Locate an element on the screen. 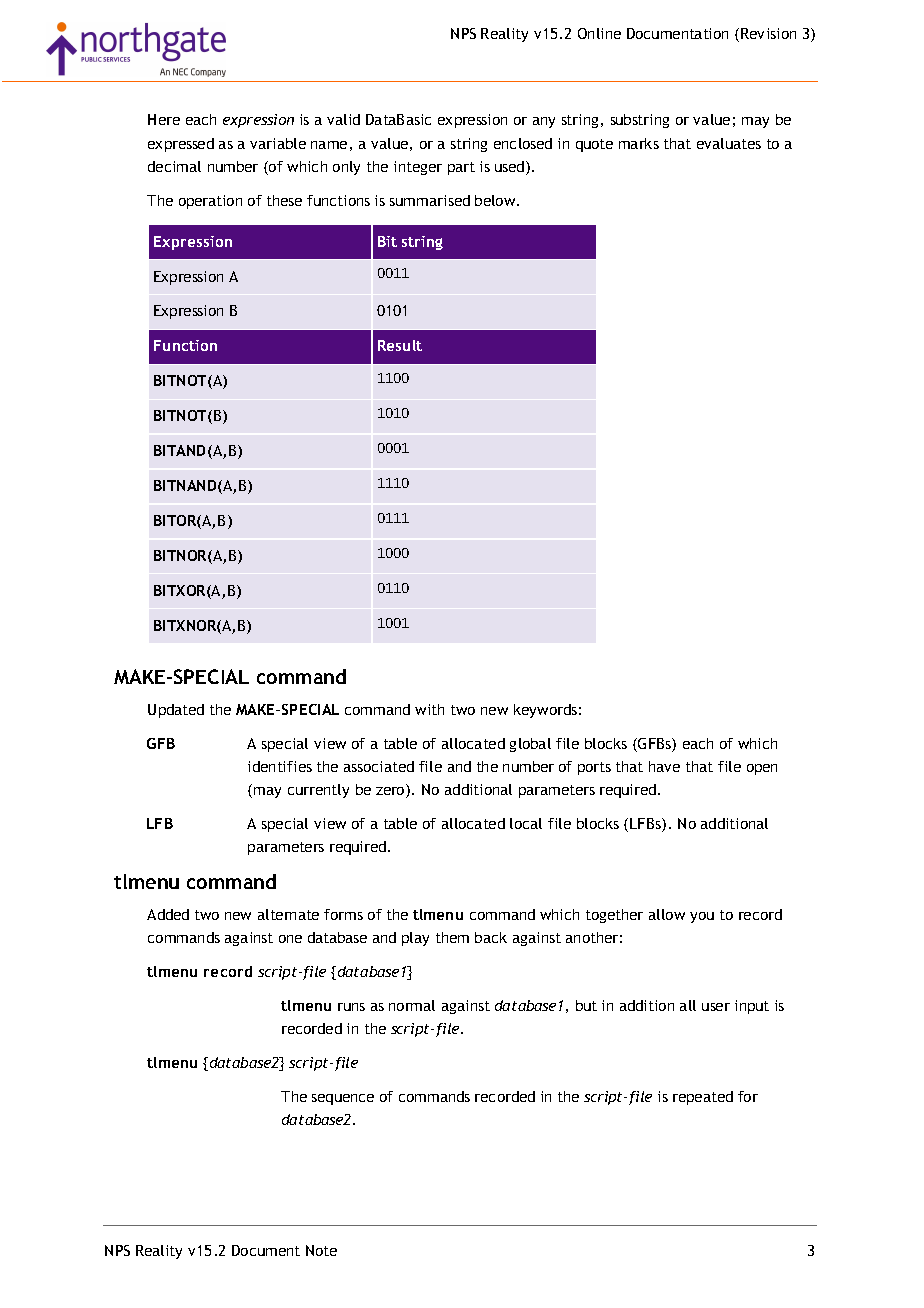 This screenshot has width=924, height=1308. Result is located at coordinates (400, 345).
